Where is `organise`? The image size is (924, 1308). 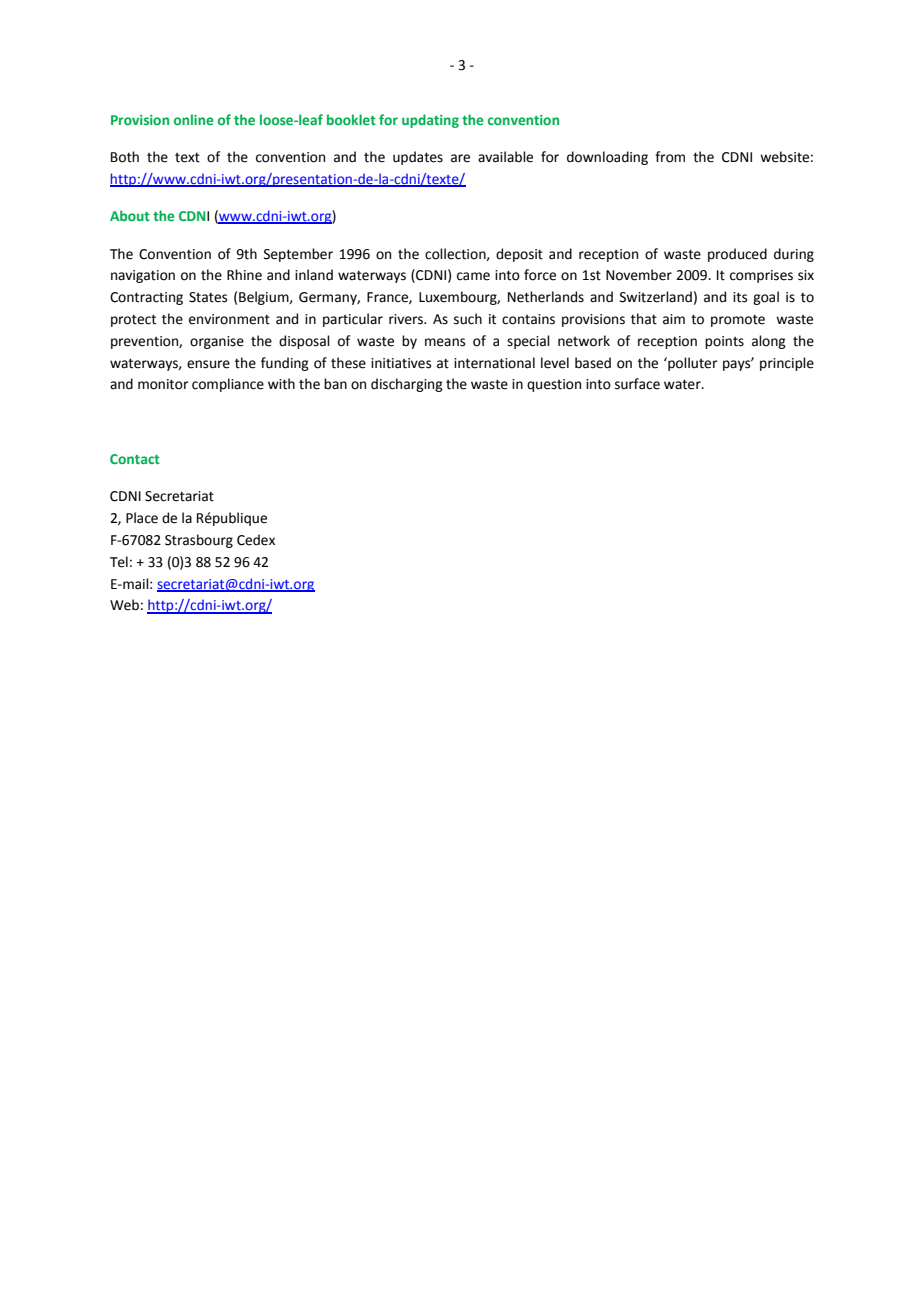
organise is located at coordinates (217, 342).
